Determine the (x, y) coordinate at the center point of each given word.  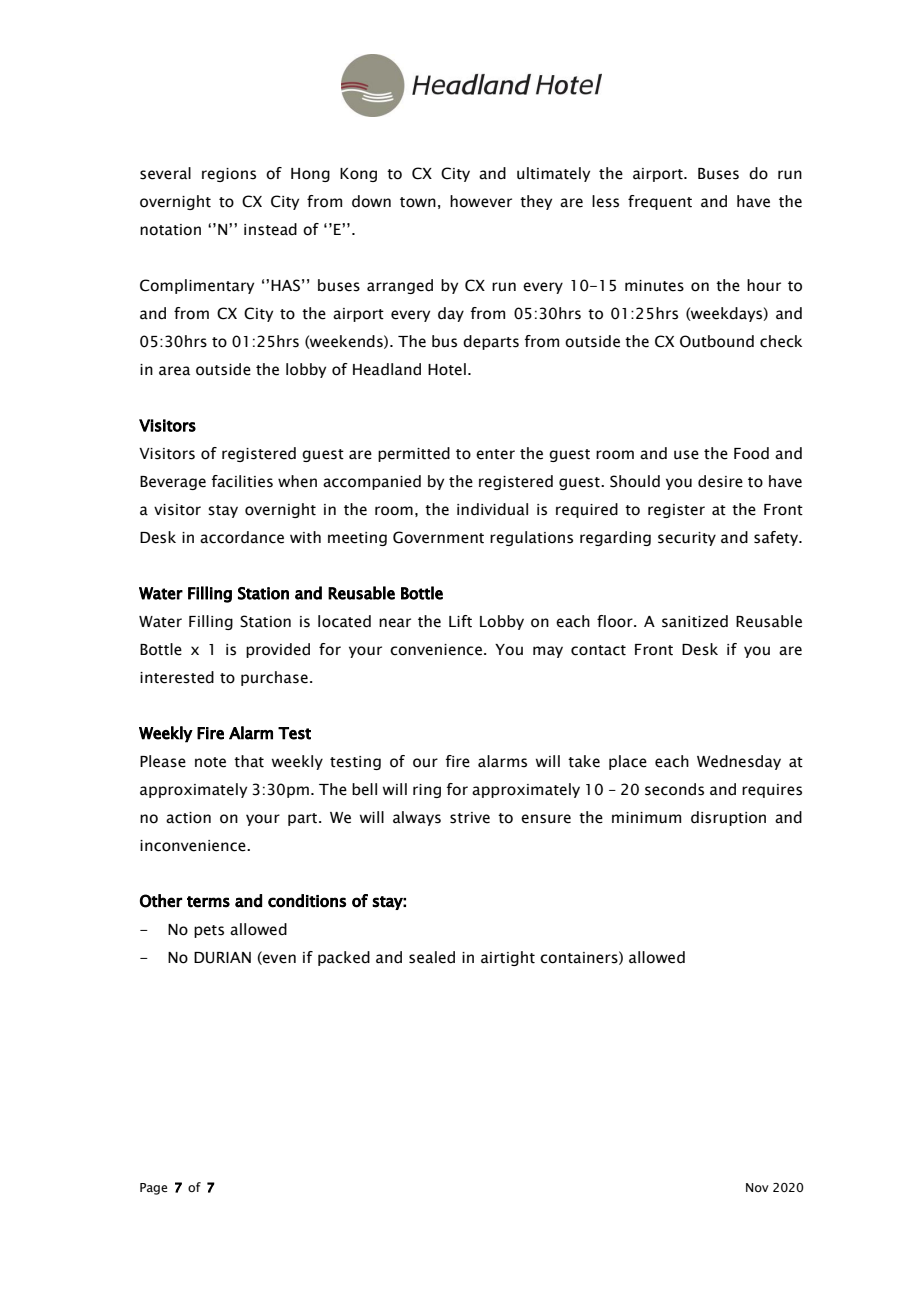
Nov (757, 1187)
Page (153, 1189)
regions (229, 175)
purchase (274, 678)
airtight (508, 958)
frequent (660, 202)
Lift (460, 621)
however (481, 201)
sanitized (695, 621)
